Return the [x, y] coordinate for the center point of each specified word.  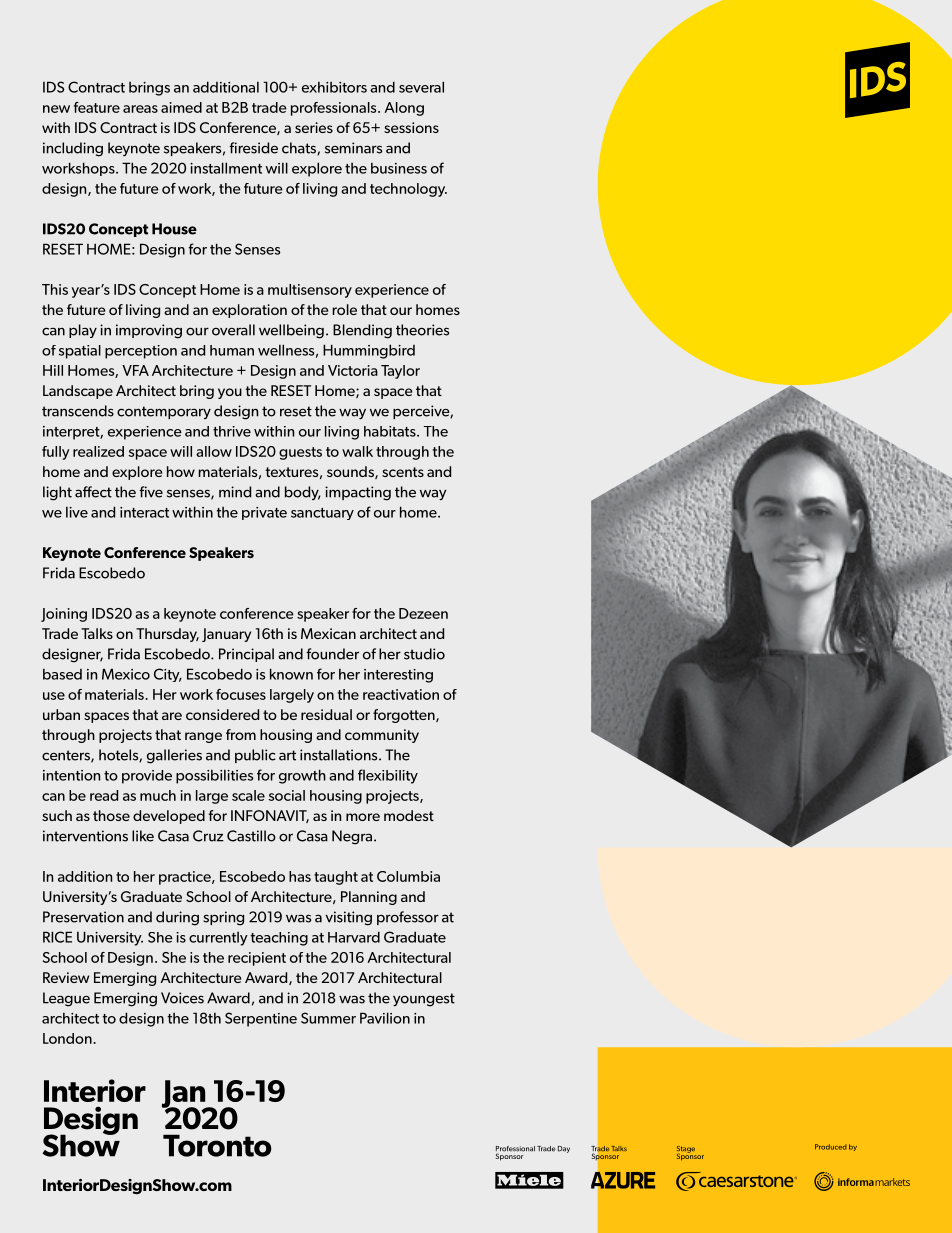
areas [140, 109]
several [421, 87]
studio [424, 654]
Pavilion [385, 1018]
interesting [398, 676]
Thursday [167, 635]
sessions [411, 127]
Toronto [217, 1145]
